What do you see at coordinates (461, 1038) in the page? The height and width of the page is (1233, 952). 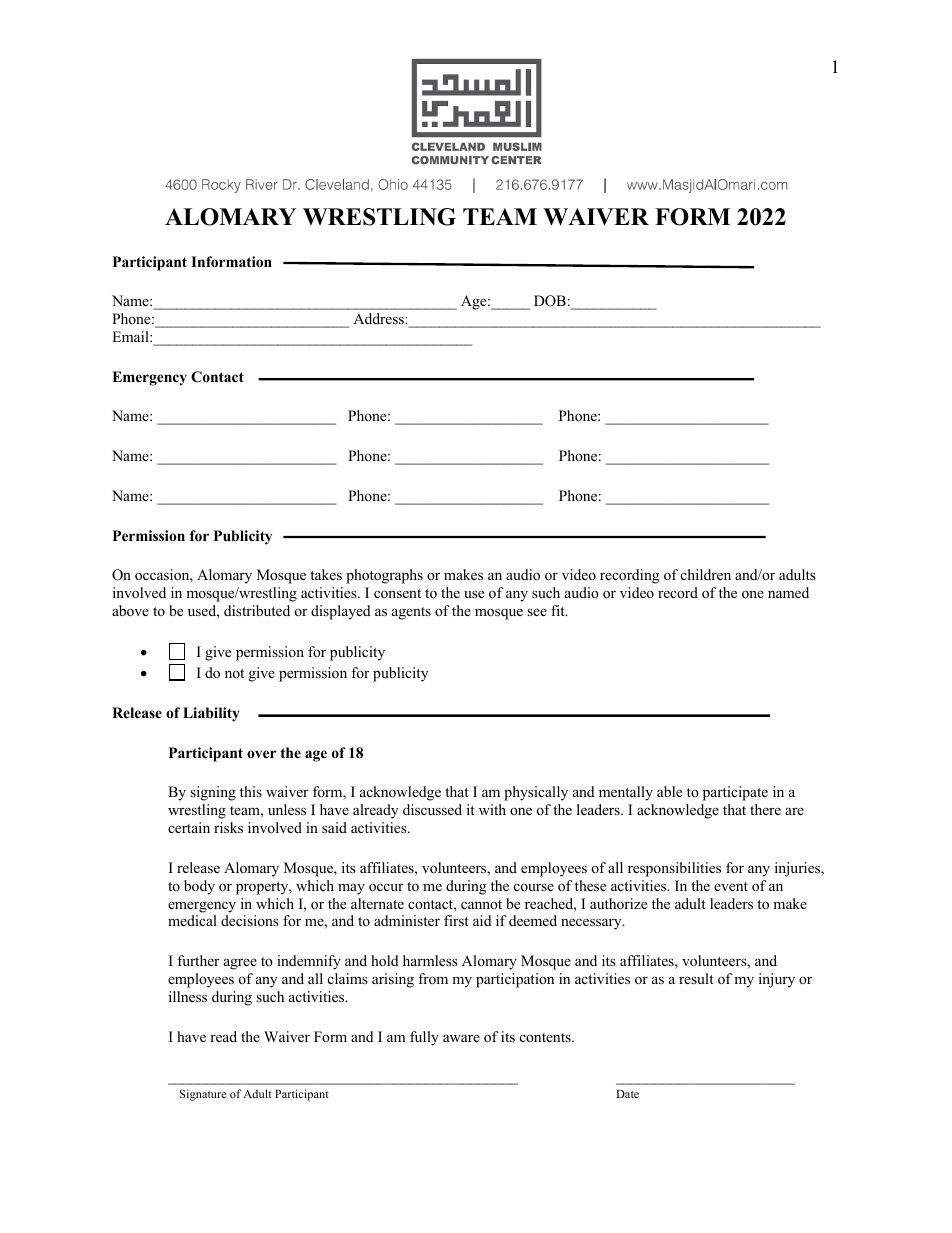 I see `aware` at bounding box center [461, 1038].
